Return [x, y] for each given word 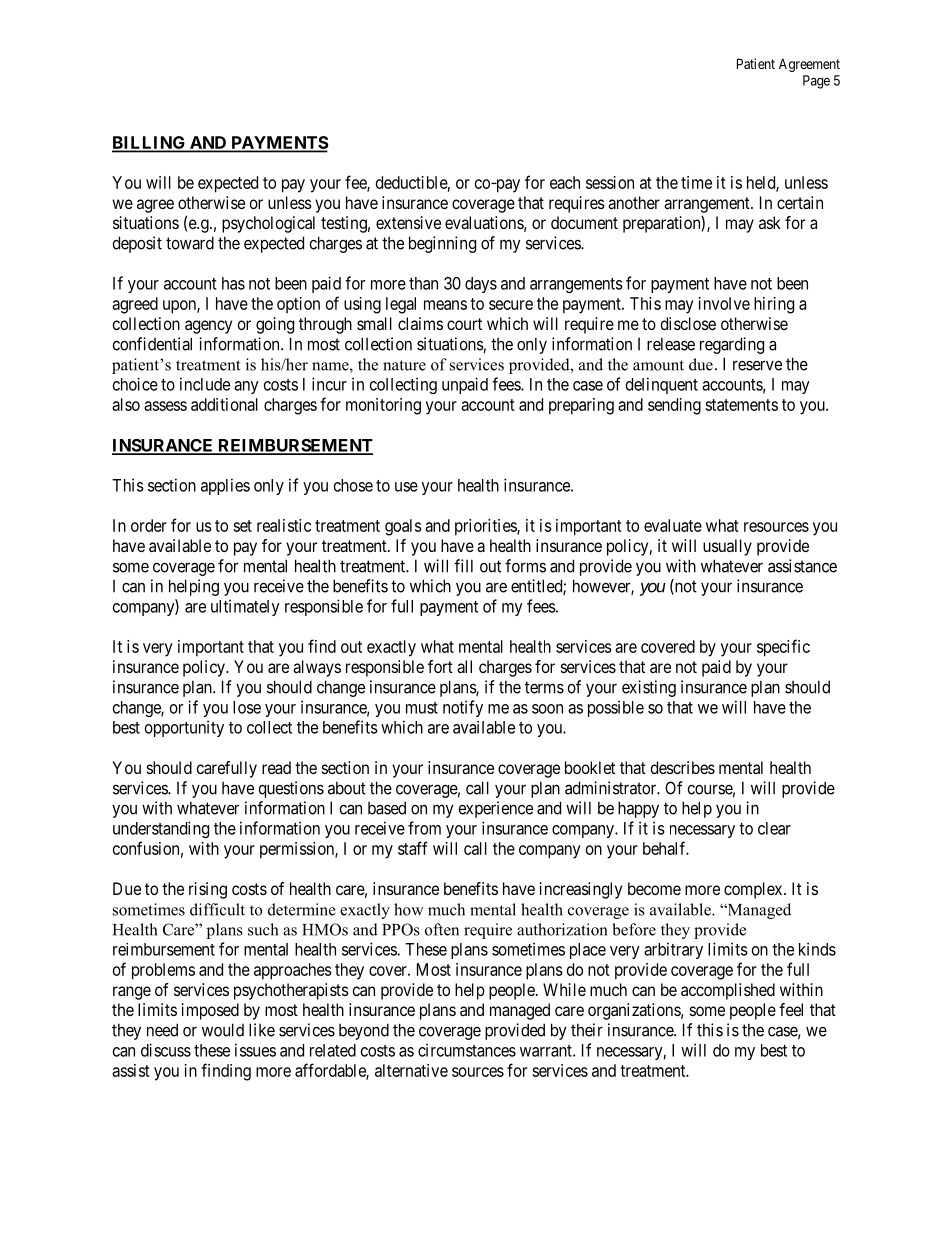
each [565, 182]
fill [463, 566]
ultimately [245, 607]
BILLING [150, 144]
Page [816, 82]
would [223, 1030]
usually [727, 547]
